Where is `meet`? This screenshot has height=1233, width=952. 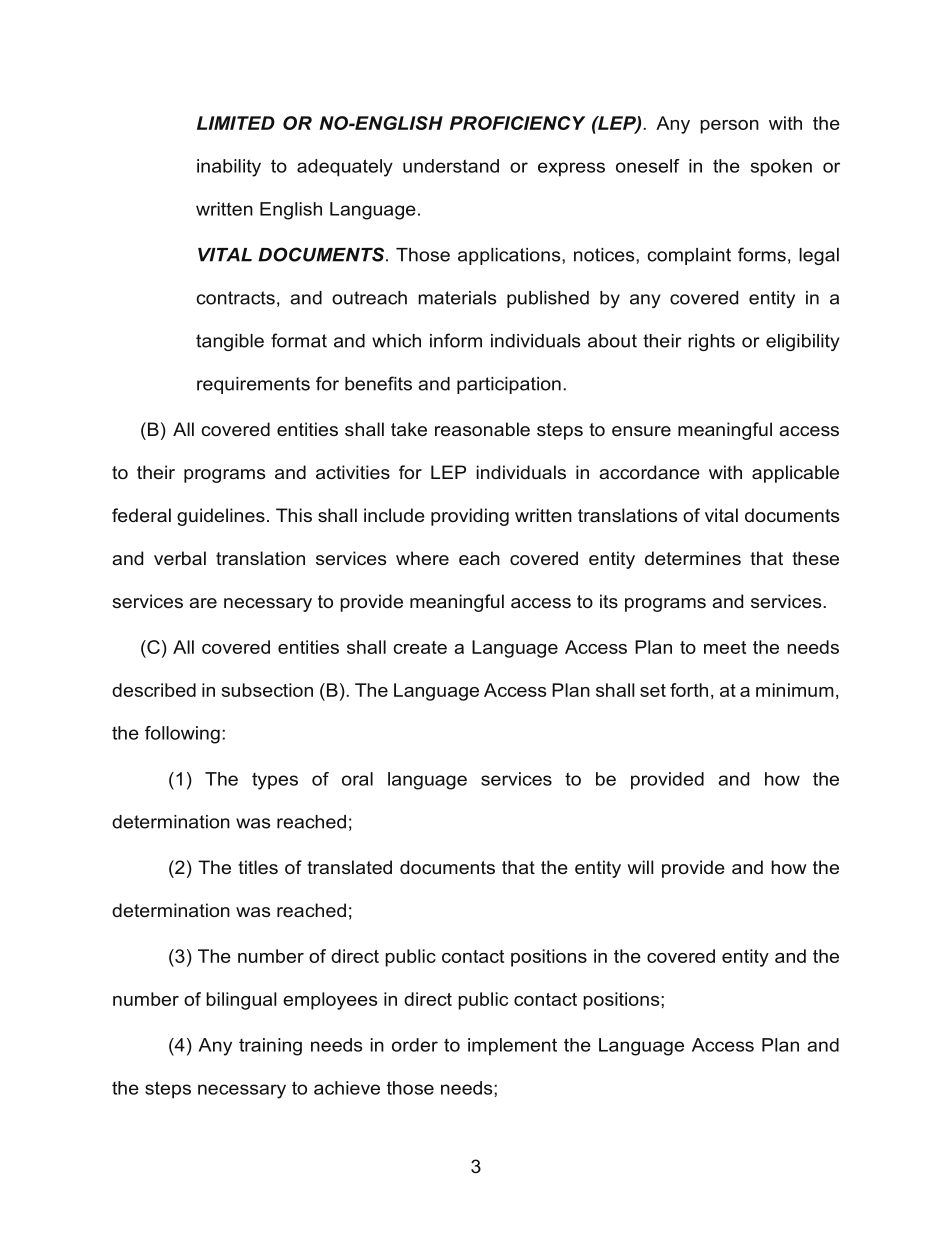
meet is located at coordinates (725, 647).
